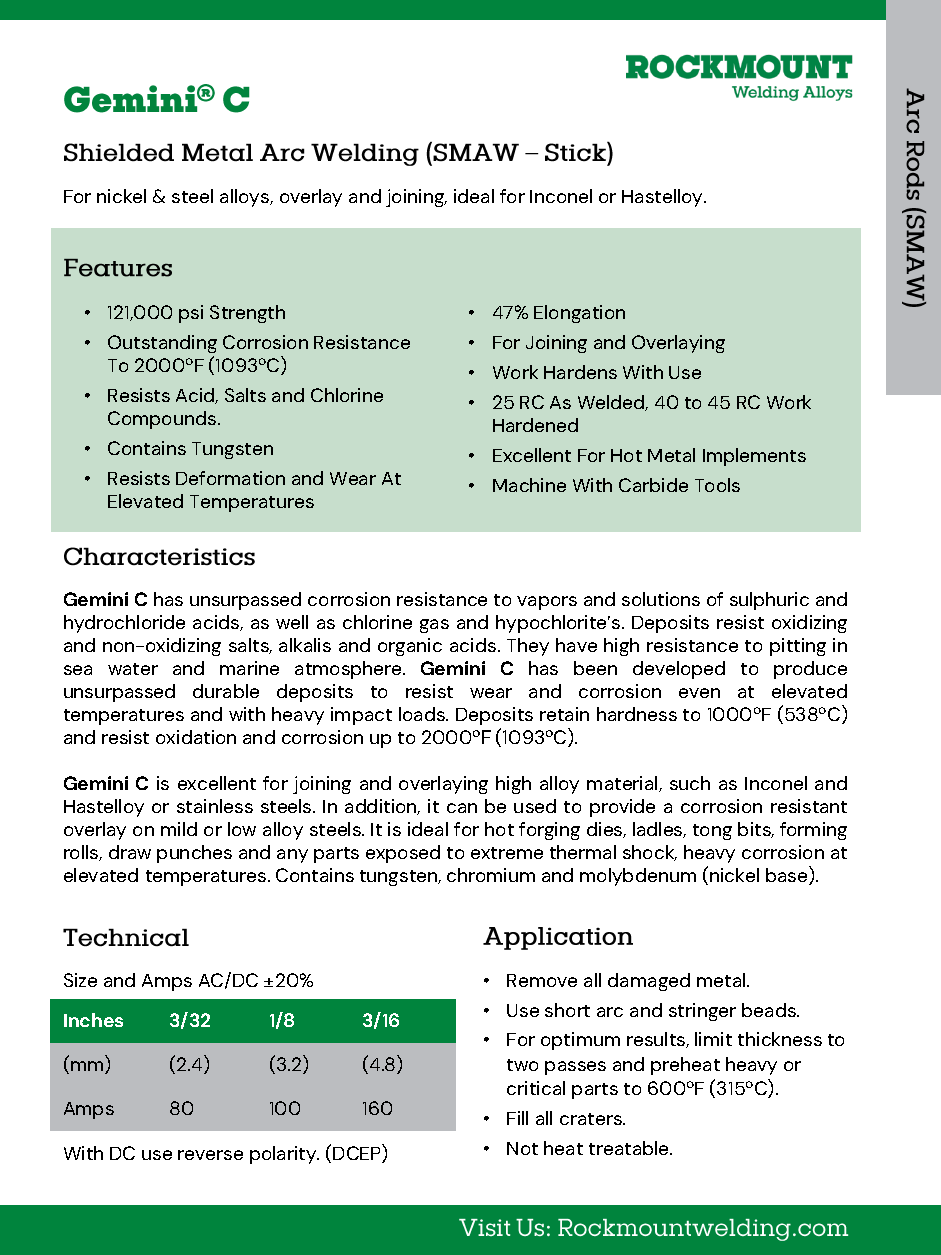  Describe the element at coordinates (579, 314) in the page. I see `Elongation` at that location.
